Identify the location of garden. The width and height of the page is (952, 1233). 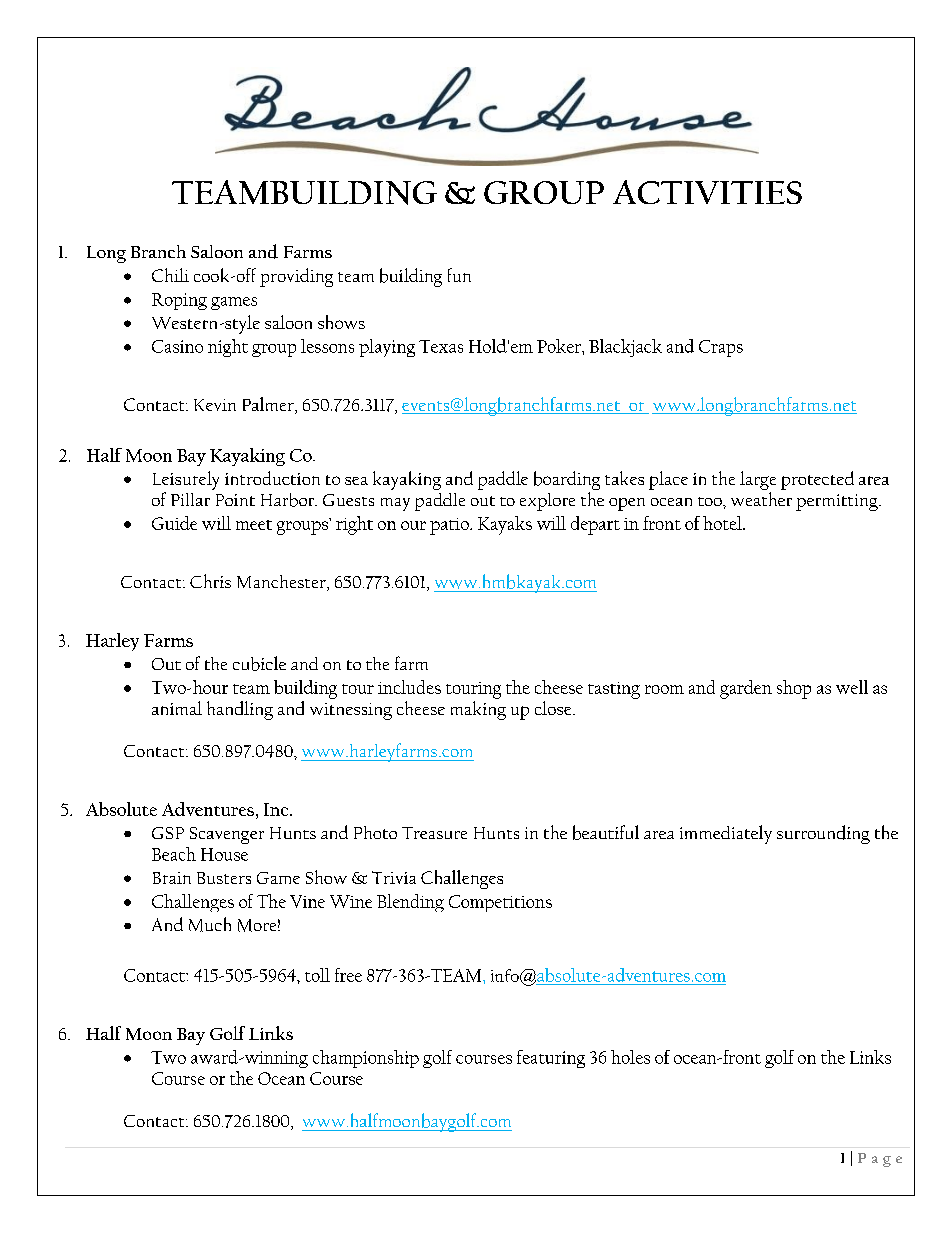
(746, 689).
